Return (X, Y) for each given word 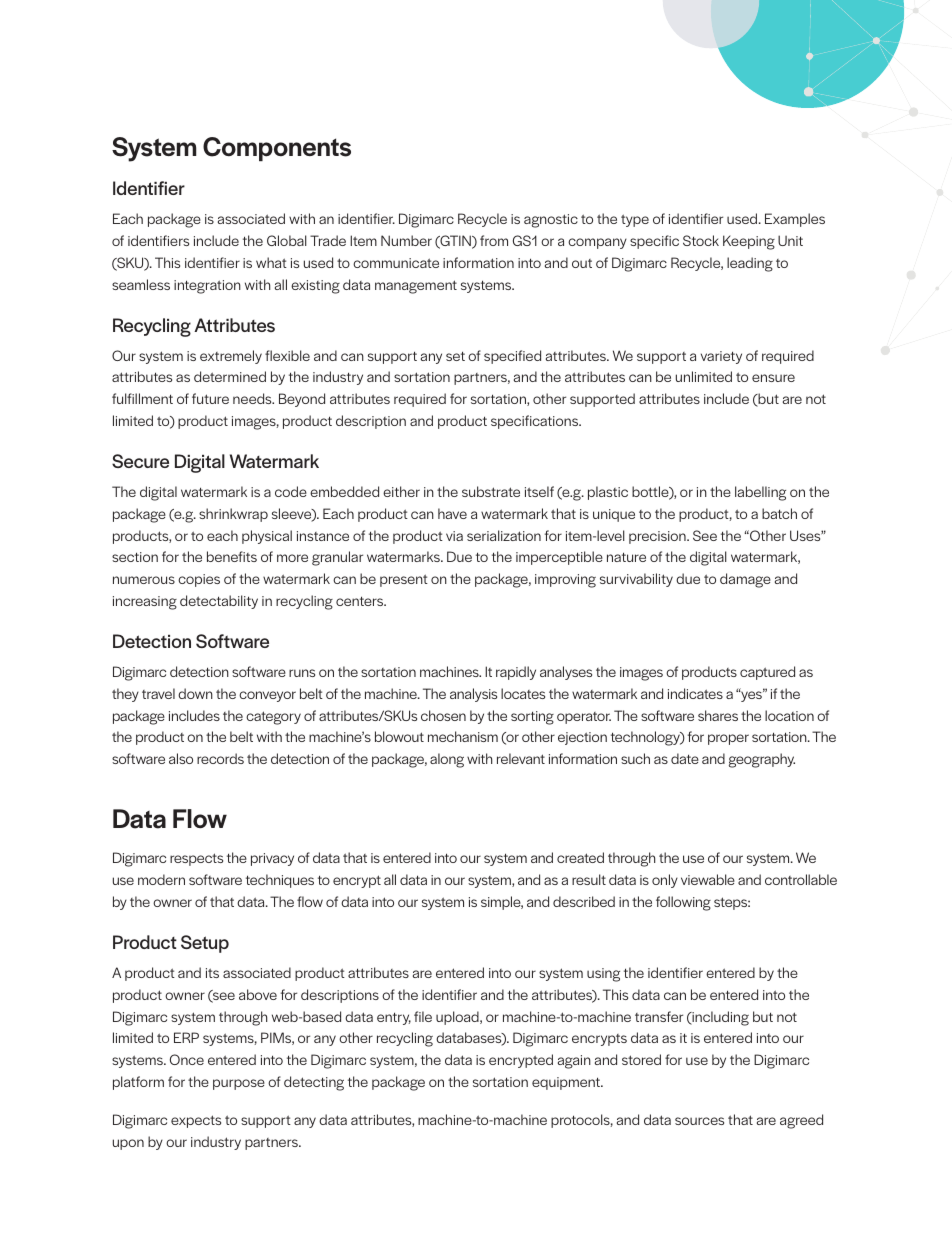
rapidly (516, 673)
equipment (567, 1083)
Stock (701, 240)
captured (767, 673)
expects (196, 1121)
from (494, 240)
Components (277, 149)
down (195, 693)
